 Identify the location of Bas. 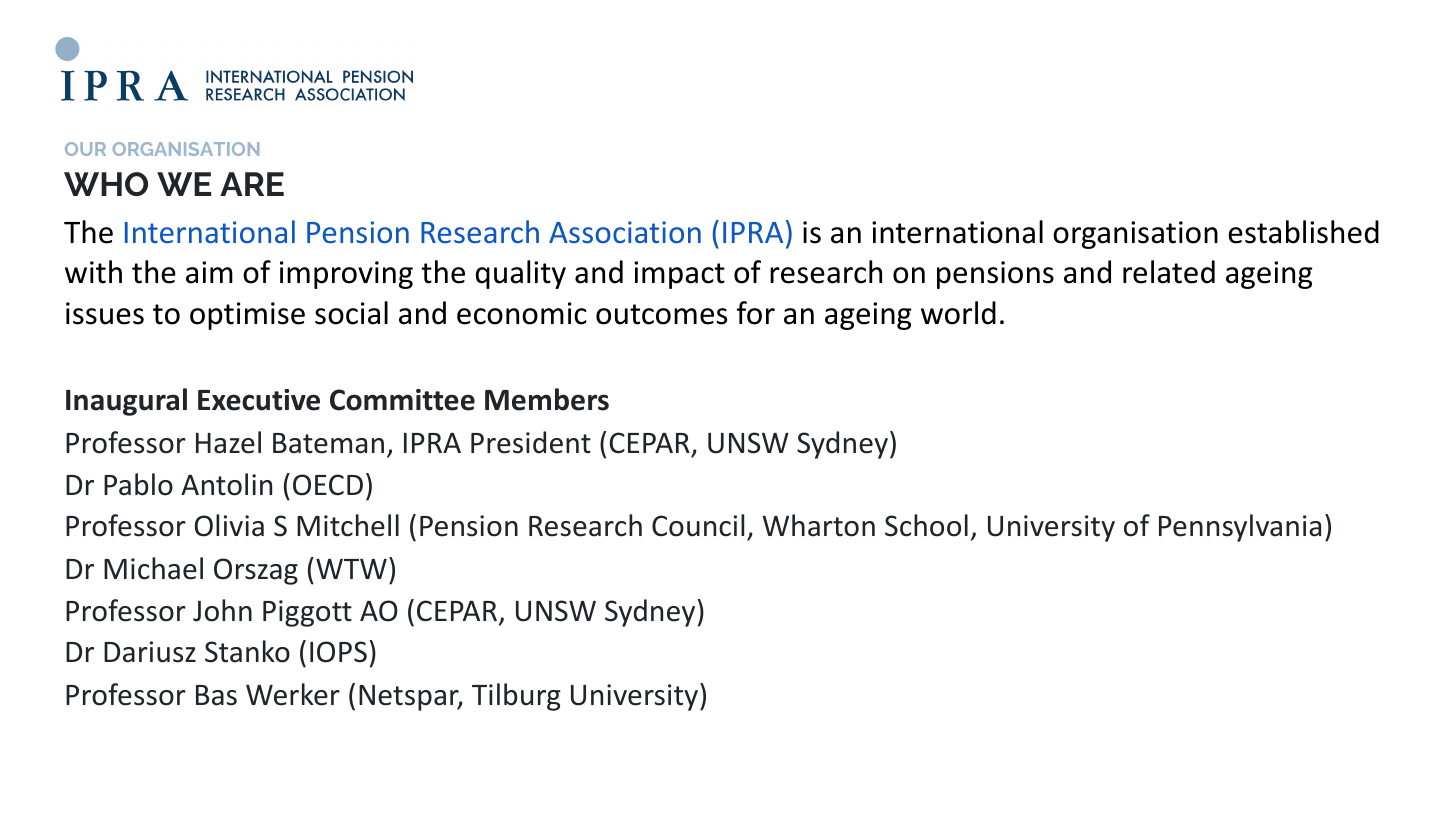
(216, 695).
